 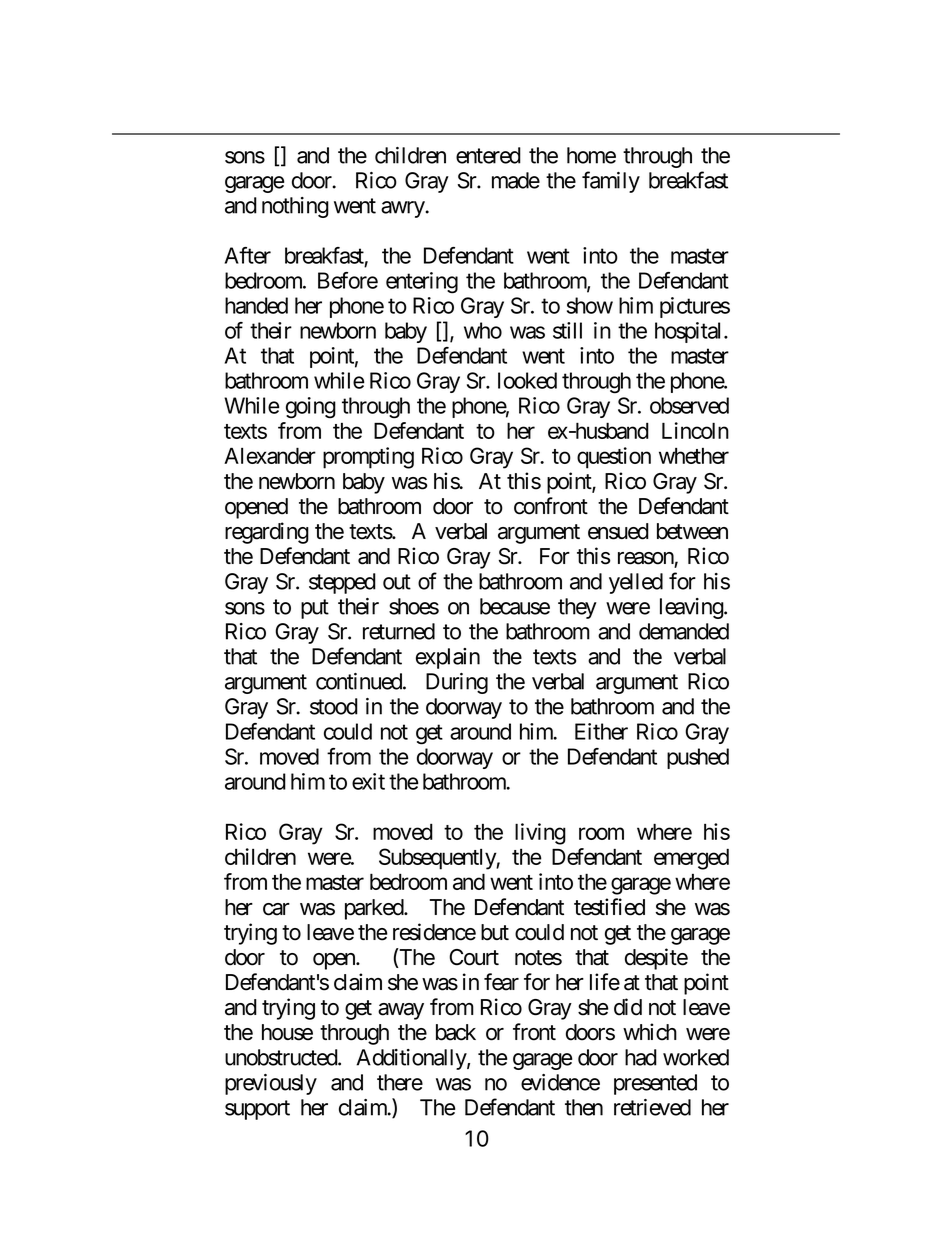 What do you see at coordinates (655, 1084) in the screenshot?
I see `presented` at bounding box center [655, 1084].
